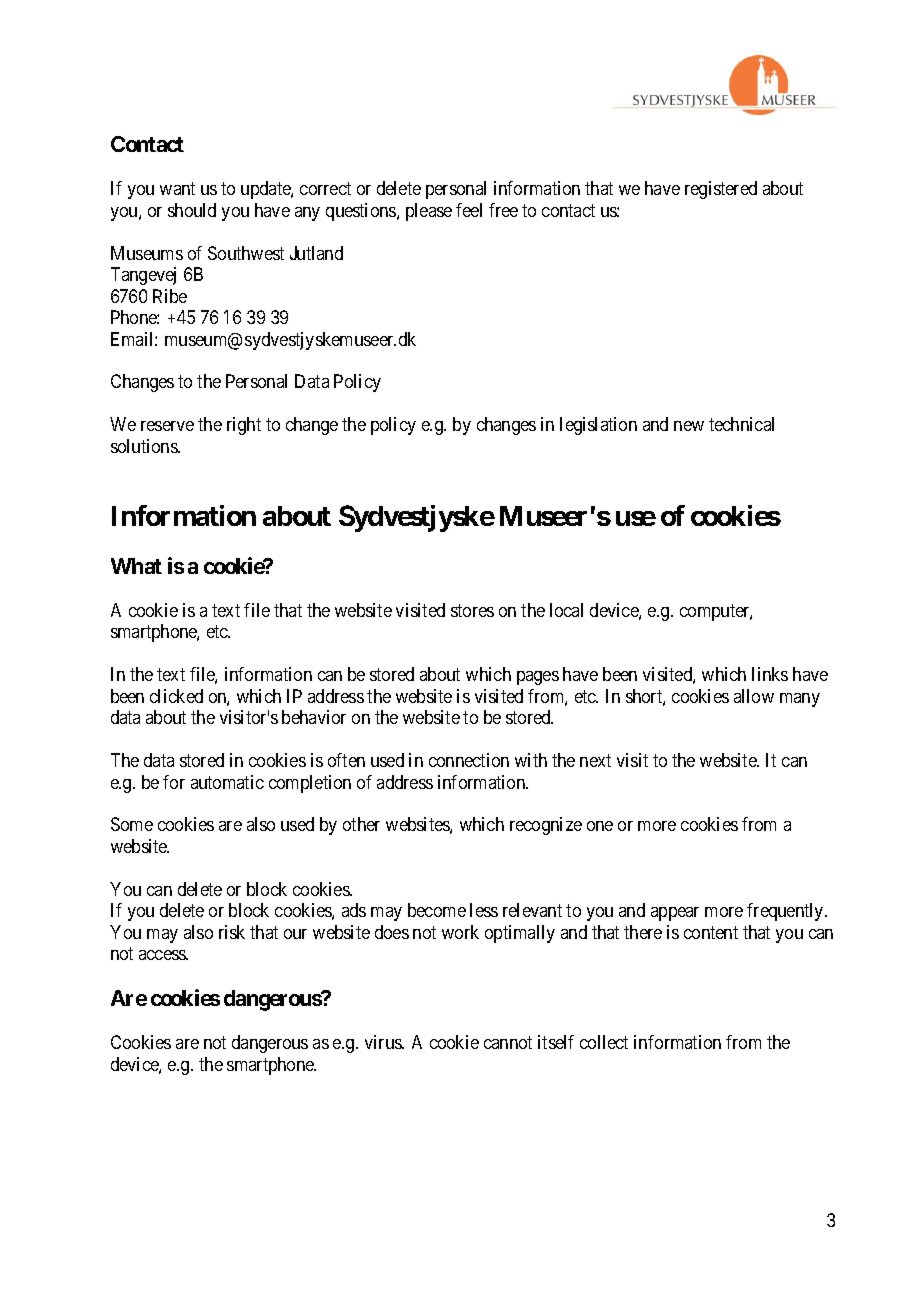 This page has width=924, height=1308. Describe the element at coordinates (469, 210) in the page. I see `feel` at that location.
